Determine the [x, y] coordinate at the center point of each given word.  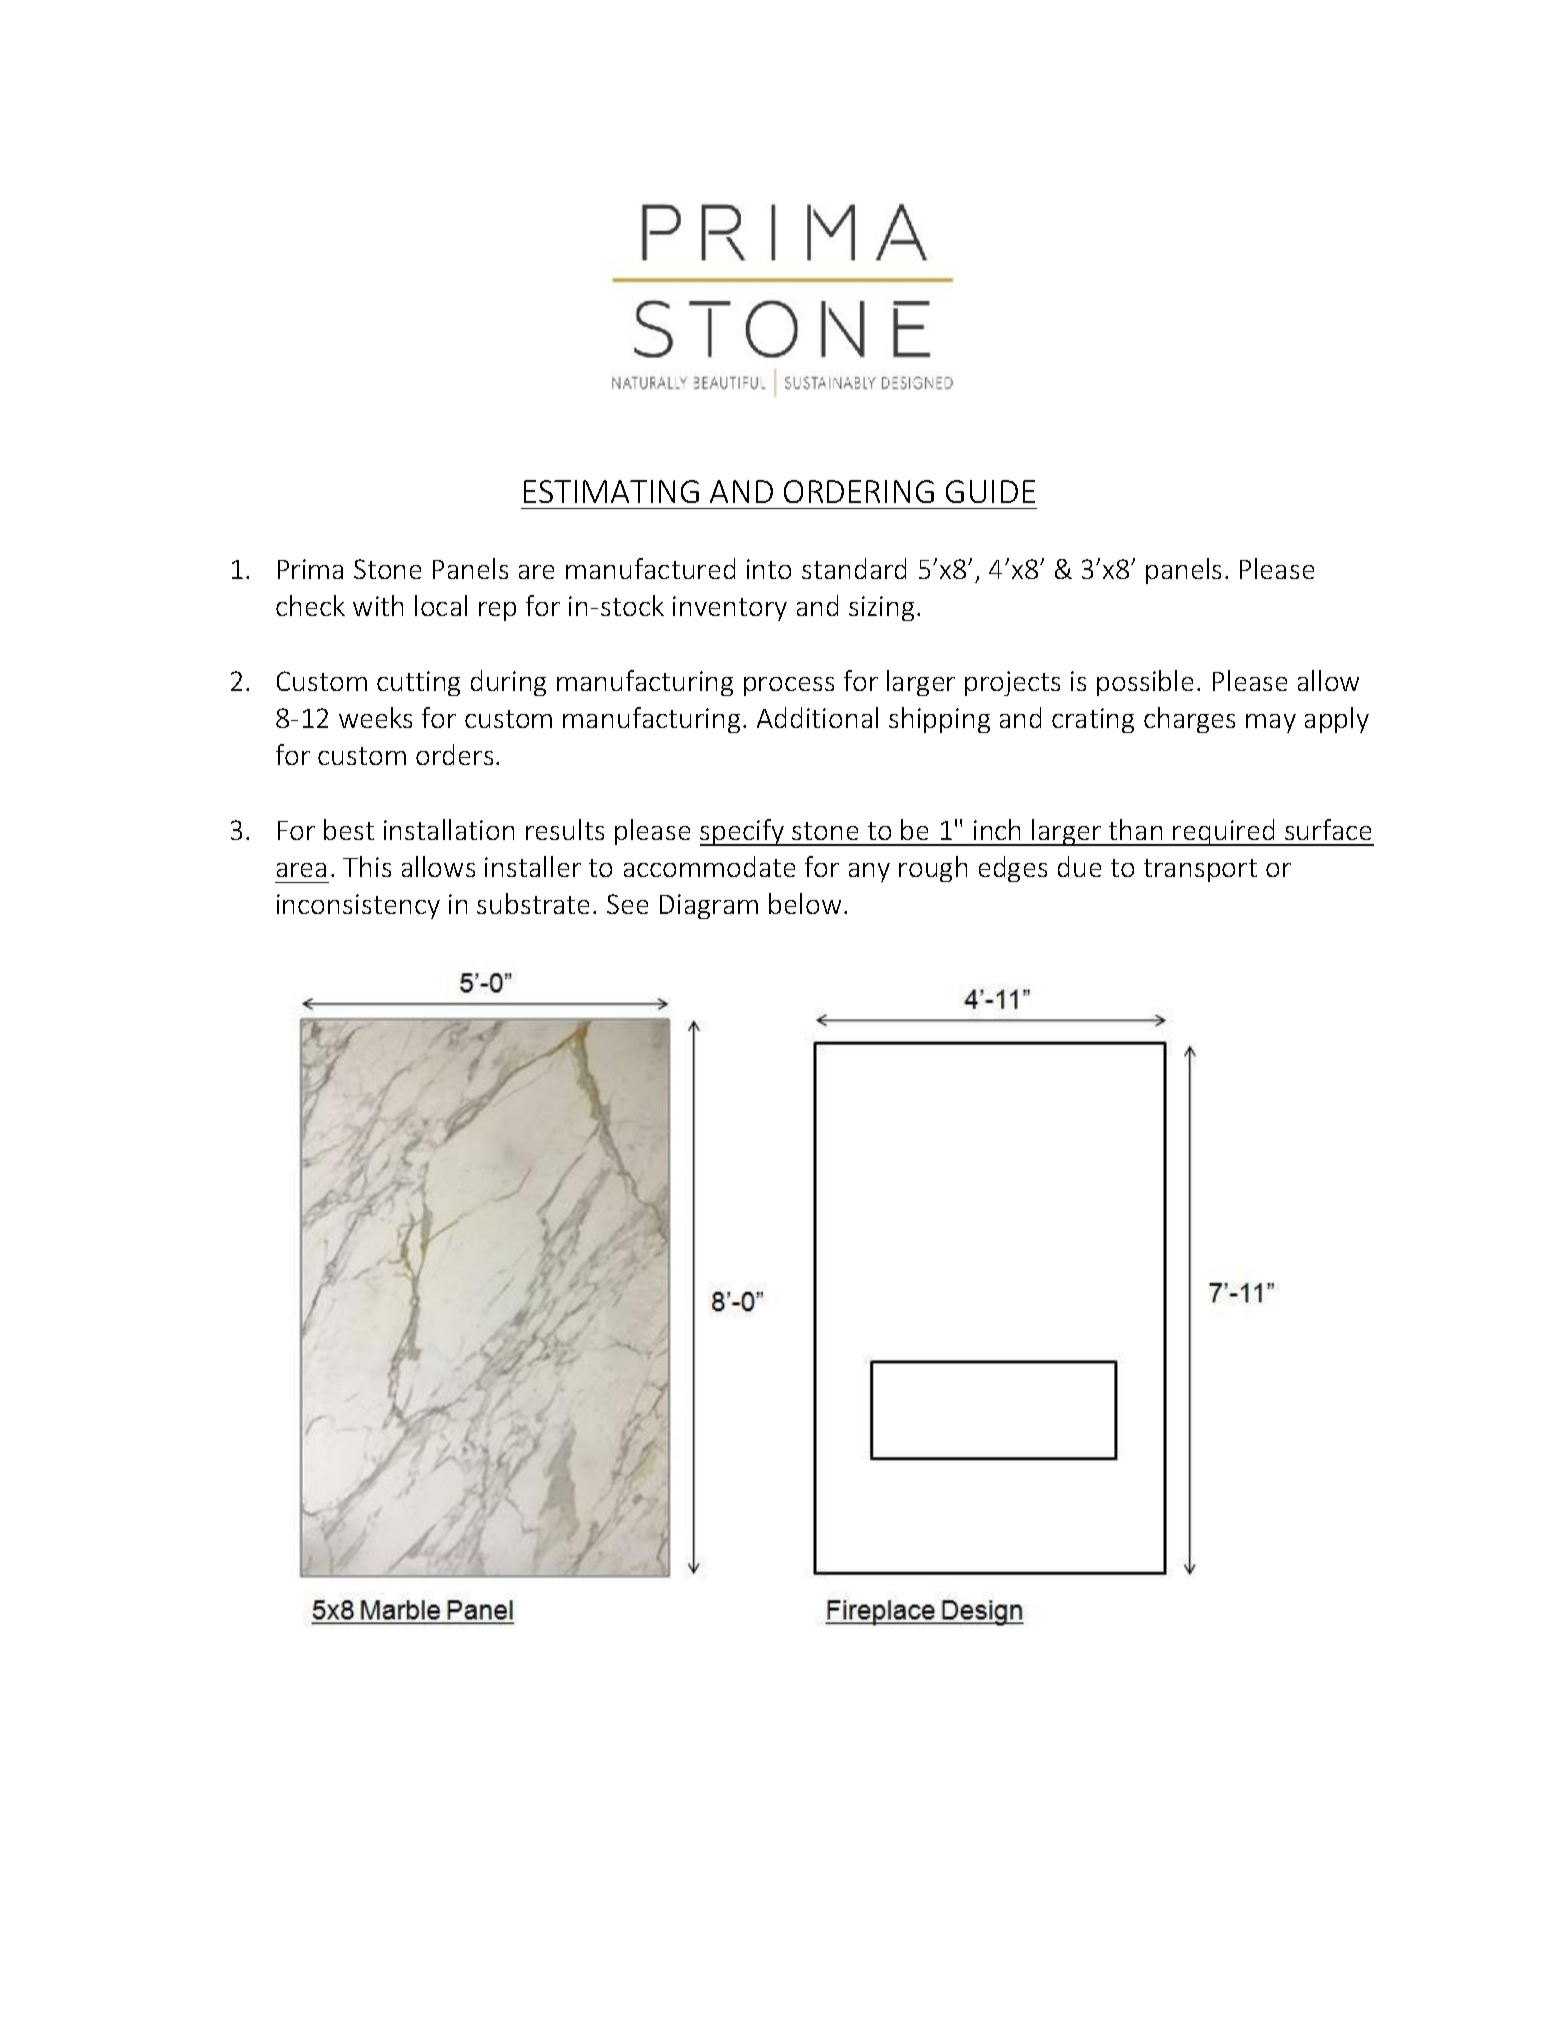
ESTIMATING [611, 491]
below [805, 903]
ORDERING [859, 491]
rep [497, 611]
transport [1200, 870]
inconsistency [358, 906]
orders [454, 754]
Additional [817, 717]
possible [1145, 683]
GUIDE [990, 491]
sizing [881, 608]
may [1271, 723]
